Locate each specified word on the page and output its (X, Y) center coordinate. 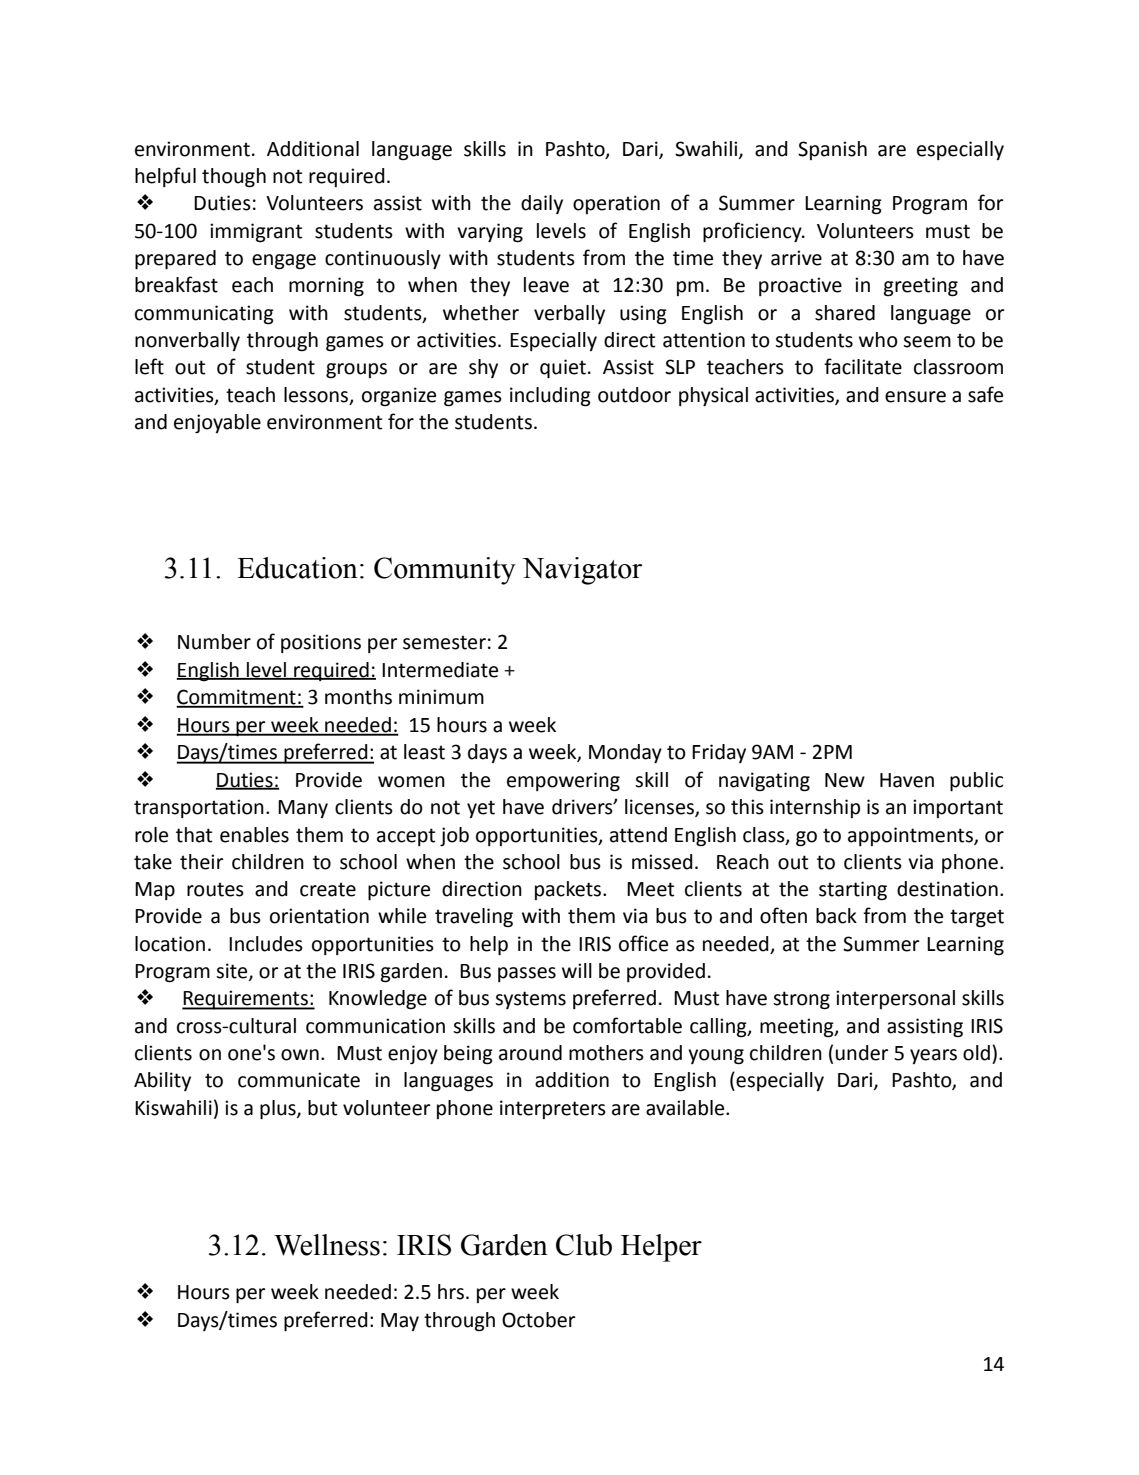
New (845, 780)
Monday (625, 753)
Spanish (832, 150)
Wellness (327, 1245)
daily (542, 204)
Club (584, 1245)
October (538, 1320)
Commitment (237, 698)
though (234, 178)
